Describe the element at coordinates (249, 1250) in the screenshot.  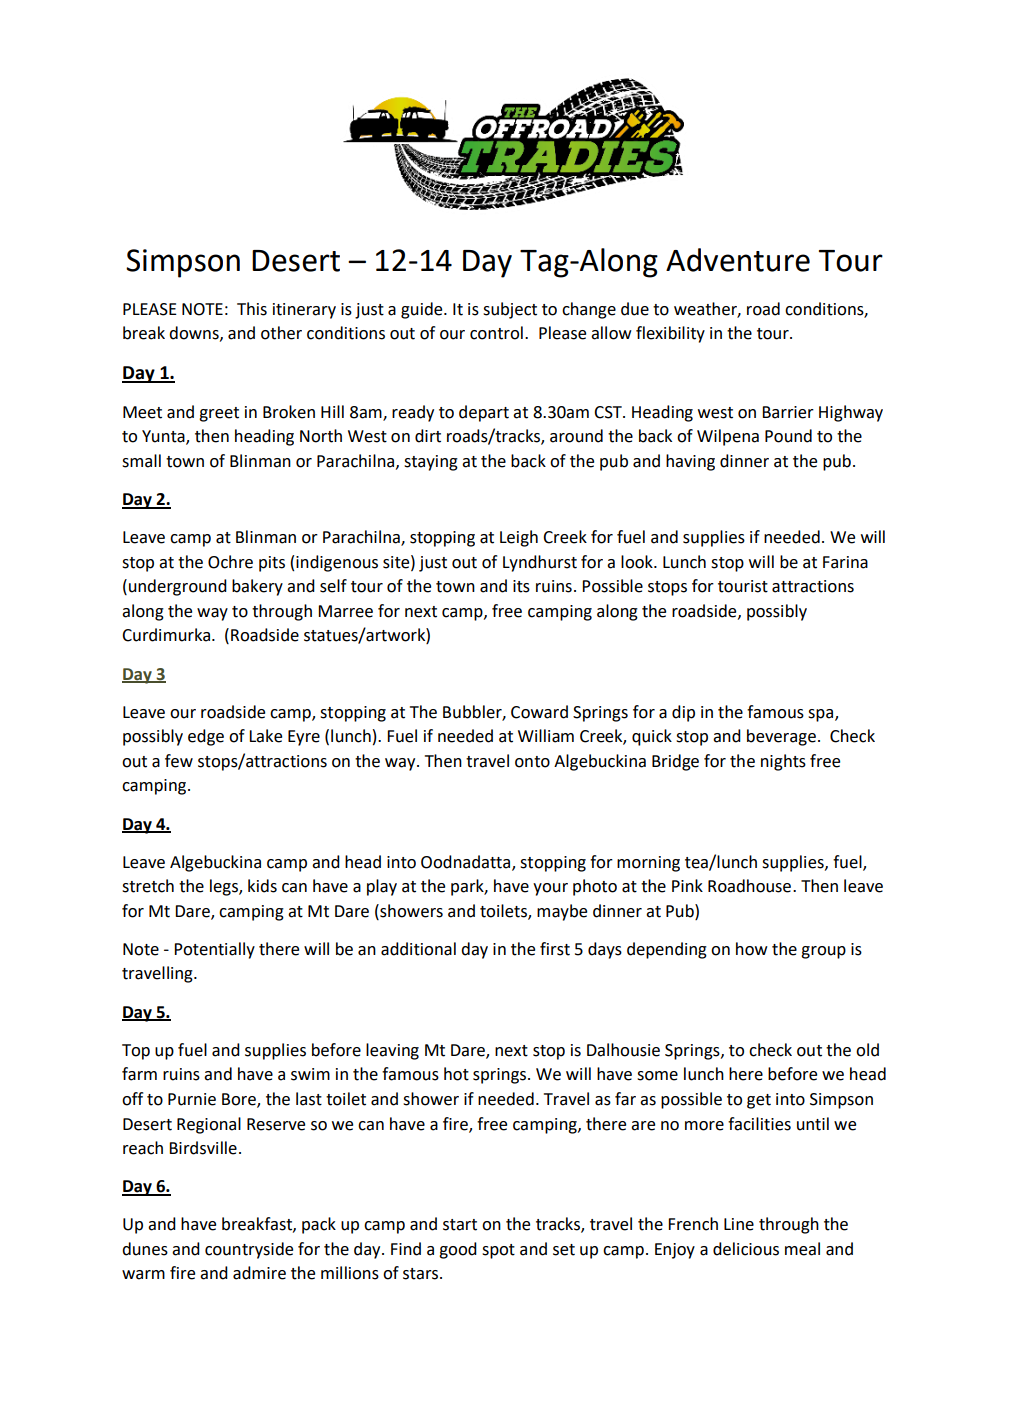
I see `countryside` at that location.
